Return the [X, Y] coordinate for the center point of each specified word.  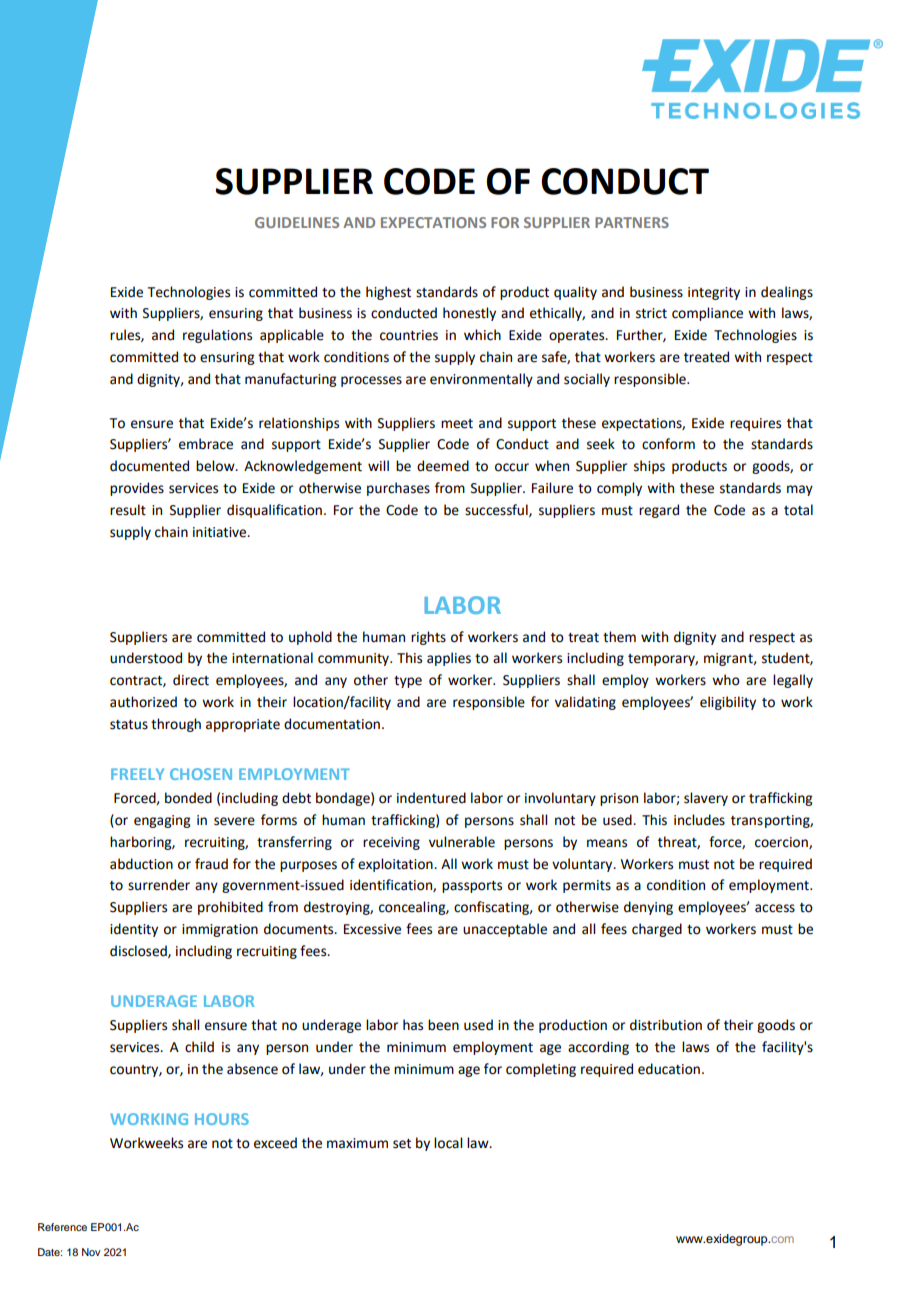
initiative [221, 532]
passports [472, 887]
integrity [714, 293]
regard [659, 511]
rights [428, 638]
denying [648, 908]
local [448, 1143]
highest [388, 293]
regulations [217, 336]
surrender [159, 885]
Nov [91, 1252]
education [669, 1069]
